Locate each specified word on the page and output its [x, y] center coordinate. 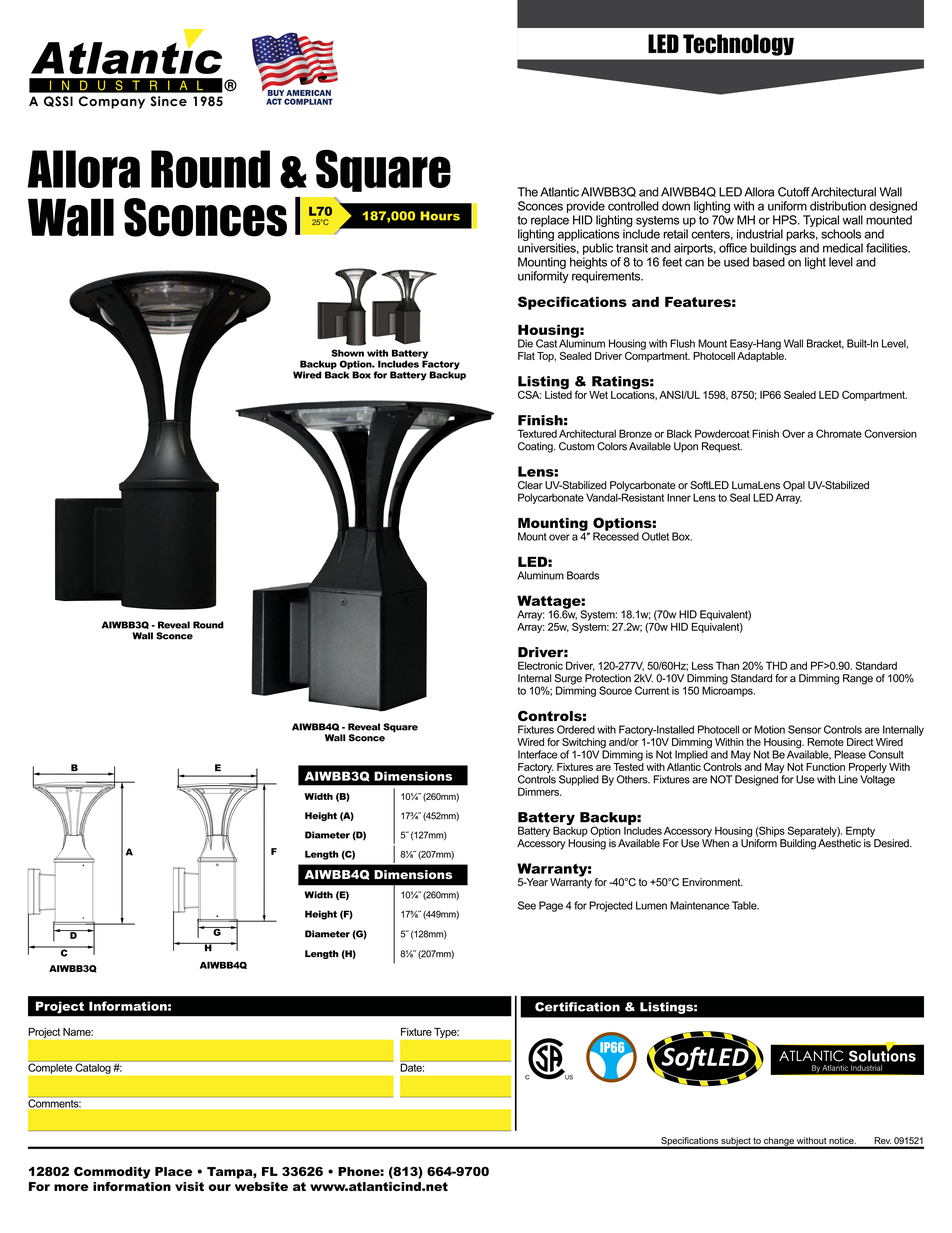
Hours [440, 216]
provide [586, 207]
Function [825, 767]
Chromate [839, 433]
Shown [347, 353]
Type [446, 1033]
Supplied [579, 780]
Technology [738, 45]
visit [189, 1186]
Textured [537, 433]
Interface [537, 754]
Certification [577, 1007]
